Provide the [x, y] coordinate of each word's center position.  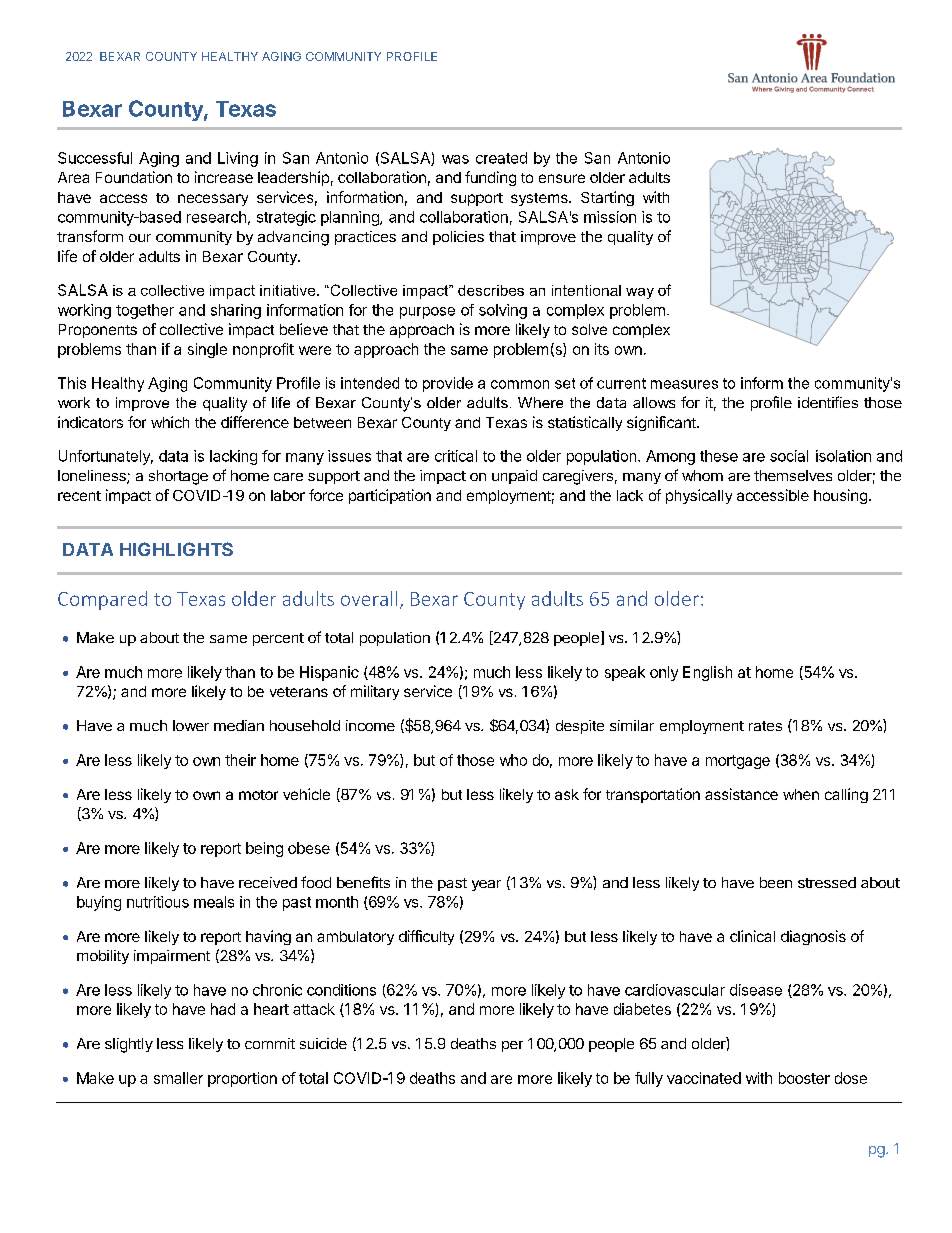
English [707, 673]
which [170, 422]
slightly [129, 1045]
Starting [607, 198]
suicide [323, 1043]
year [486, 885]
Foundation [134, 177]
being [264, 849]
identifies [828, 402]
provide [448, 384]
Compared [102, 600]
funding [490, 178]
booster [804, 1078]
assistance [741, 794]
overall [369, 598]
